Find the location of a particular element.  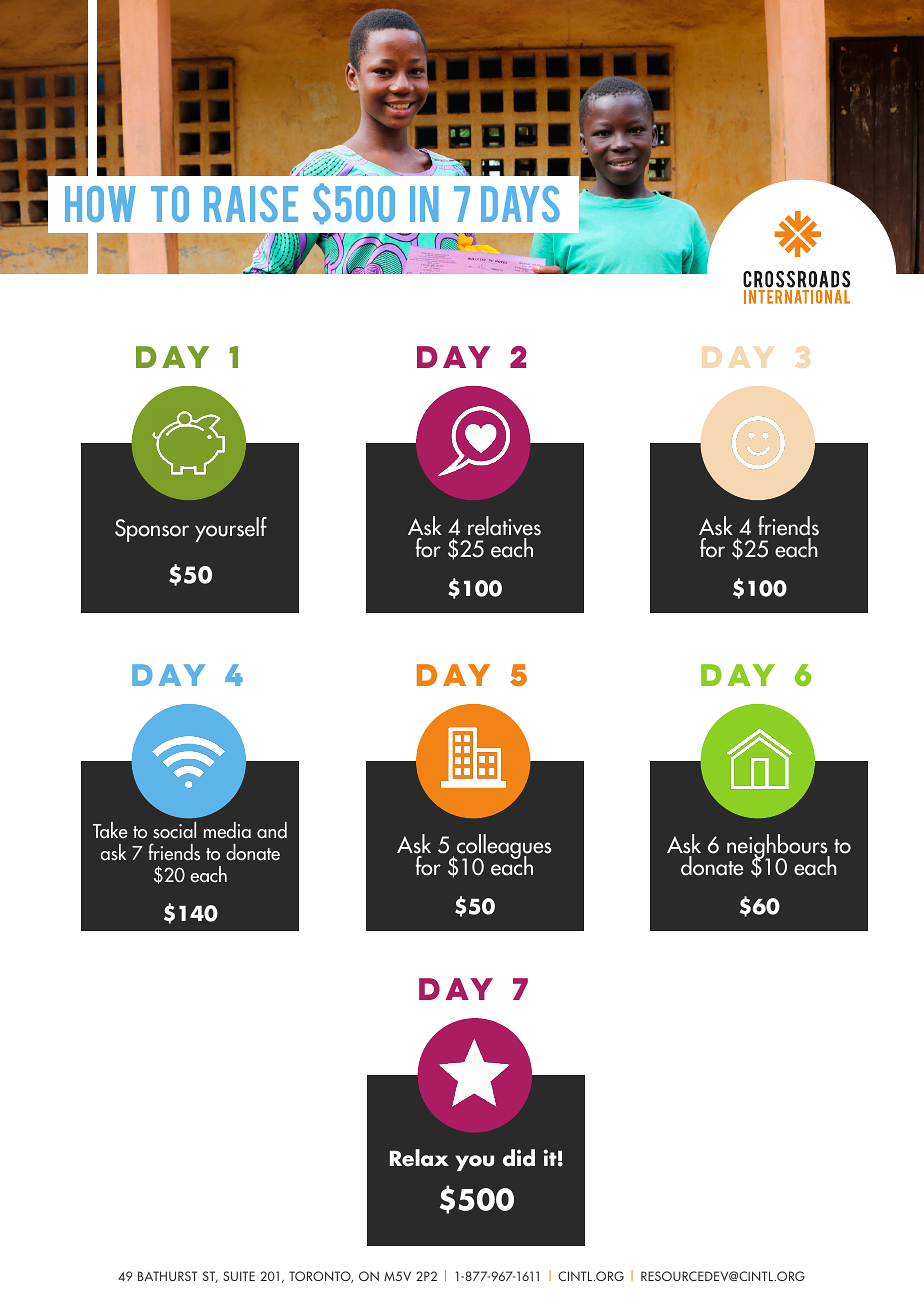

yourself is located at coordinates (231, 529).
